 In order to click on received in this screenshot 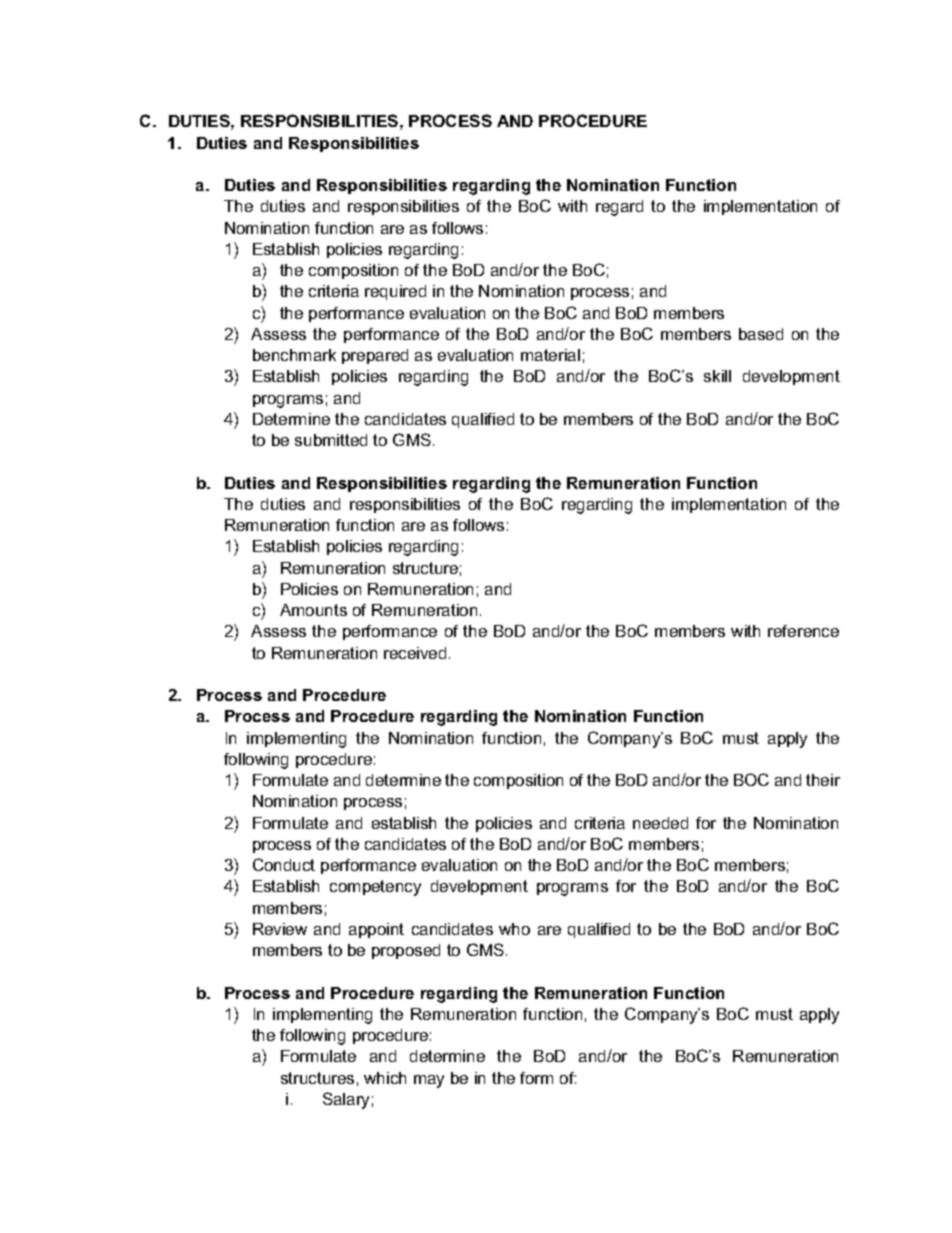, I will do `click(415, 653)`.
